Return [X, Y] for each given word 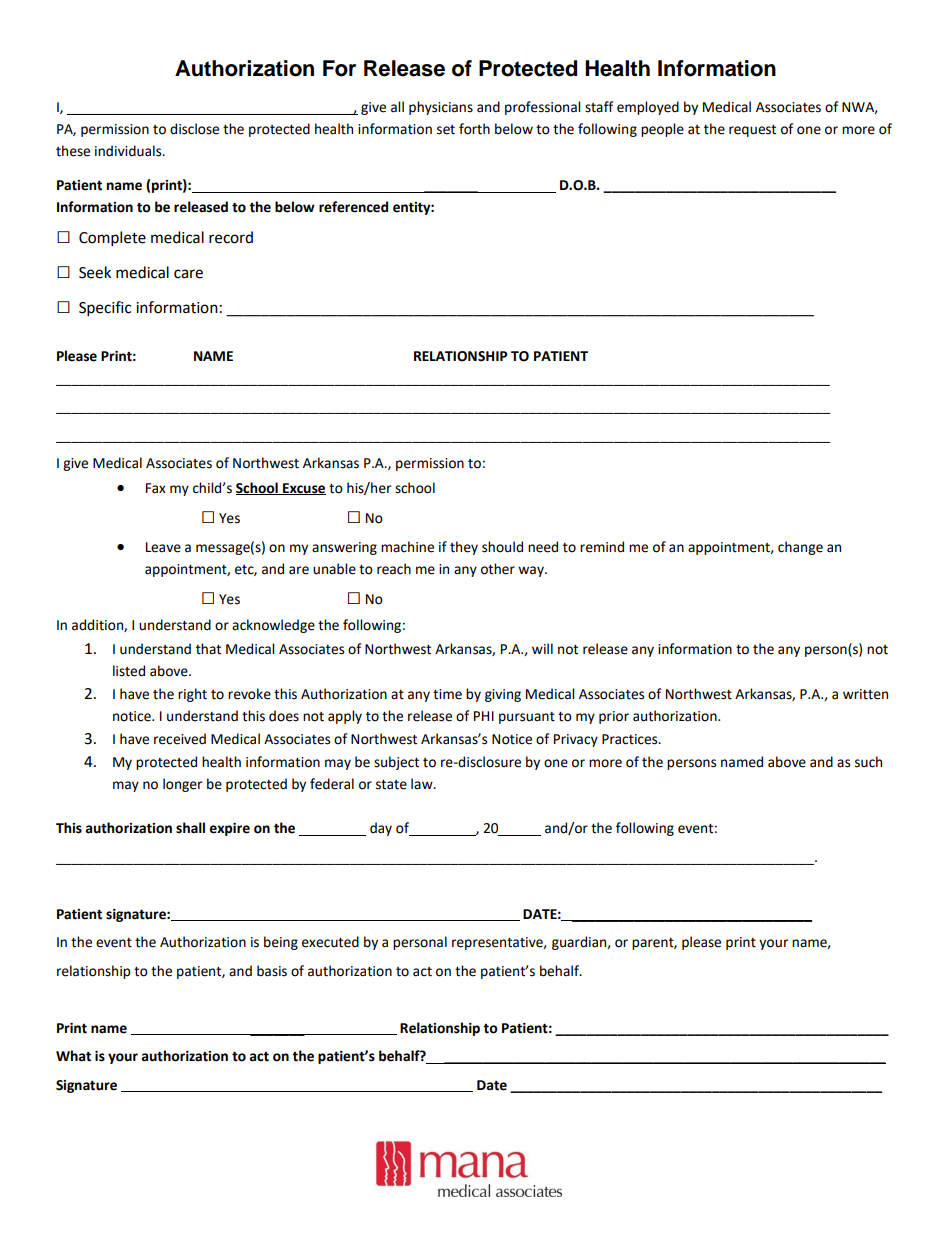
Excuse [303, 489]
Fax [156, 488]
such [868, 762]
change [800, 548]
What [73, 1056]
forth [474, 129]
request [752, 131]
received [180, 739]
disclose [194, 129]
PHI [484, 716]
